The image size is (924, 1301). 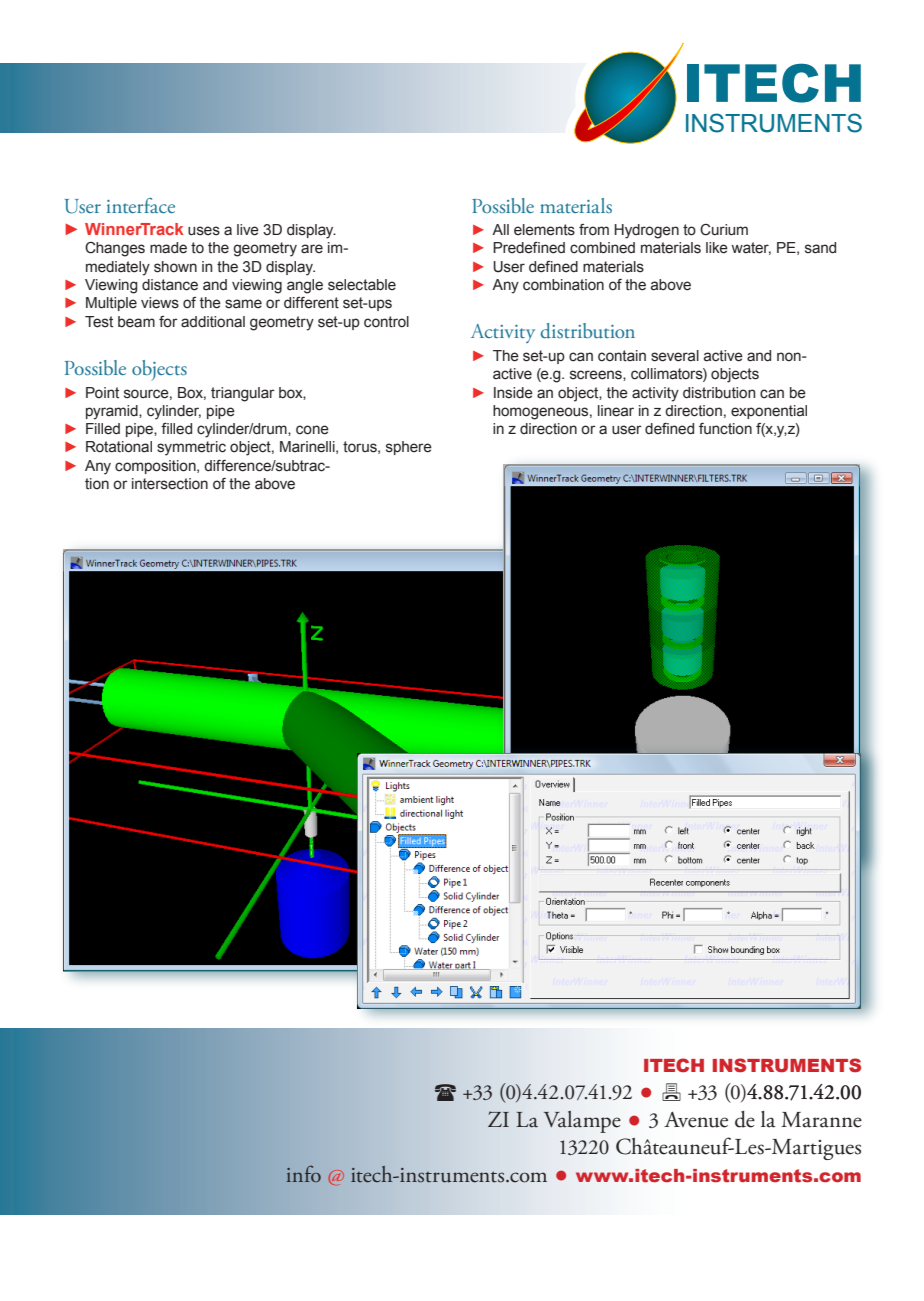 What do you see at coordinates (513, 393) in the screenshot?
I see `Inside` at bounding box center [513, 393].
